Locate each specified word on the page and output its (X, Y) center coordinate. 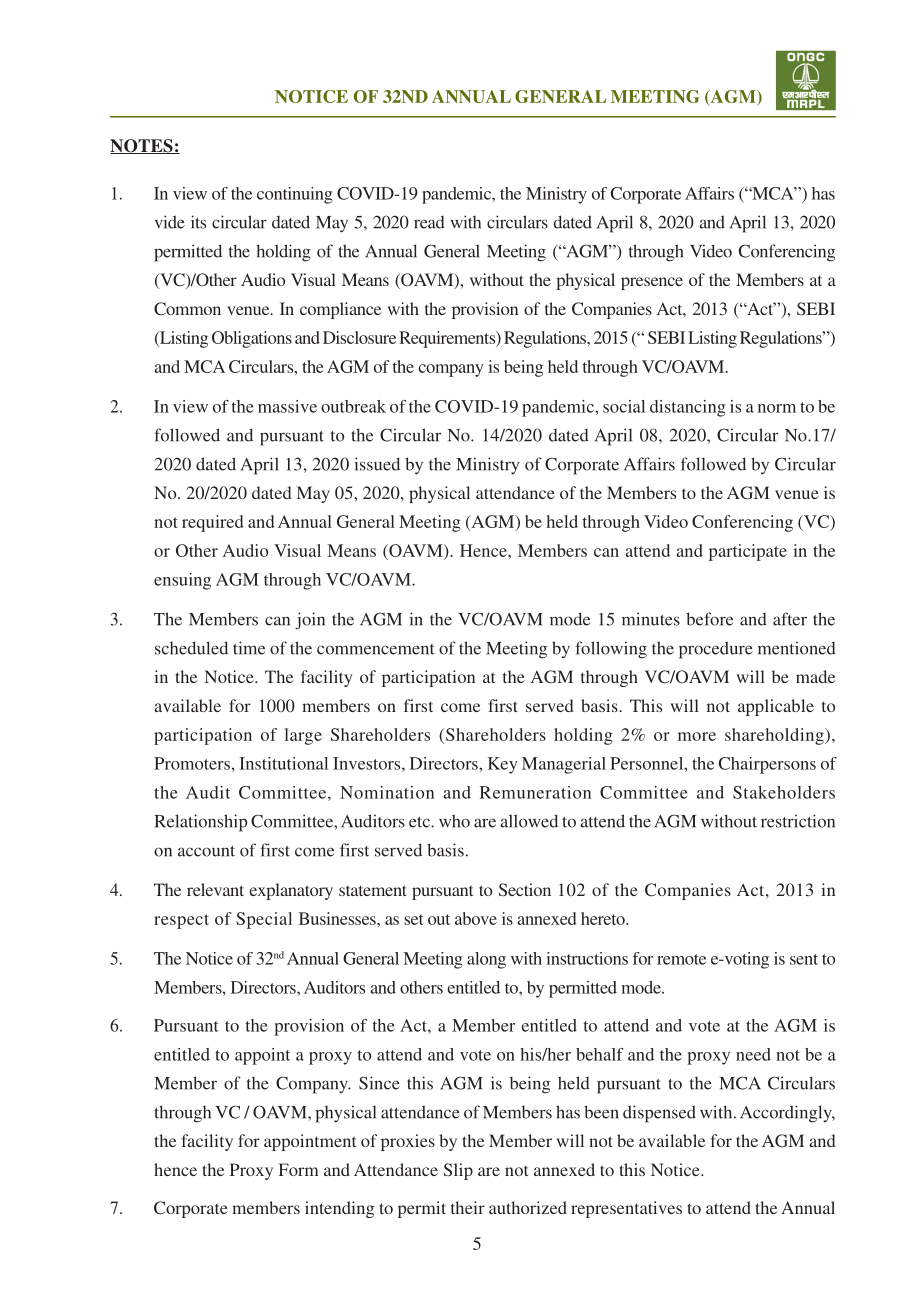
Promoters (192, 763)
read (429, 222)
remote (681, 959)
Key (503, 765)
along (486, 960)
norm (777, 408)
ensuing (182, 581)
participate (748, 552)
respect (181, 921)
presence (652, 283)
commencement (376, 649)
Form (298, 1169)
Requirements (448, 339)
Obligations (252, 339)
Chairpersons (767, 765)
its (198, 222)
